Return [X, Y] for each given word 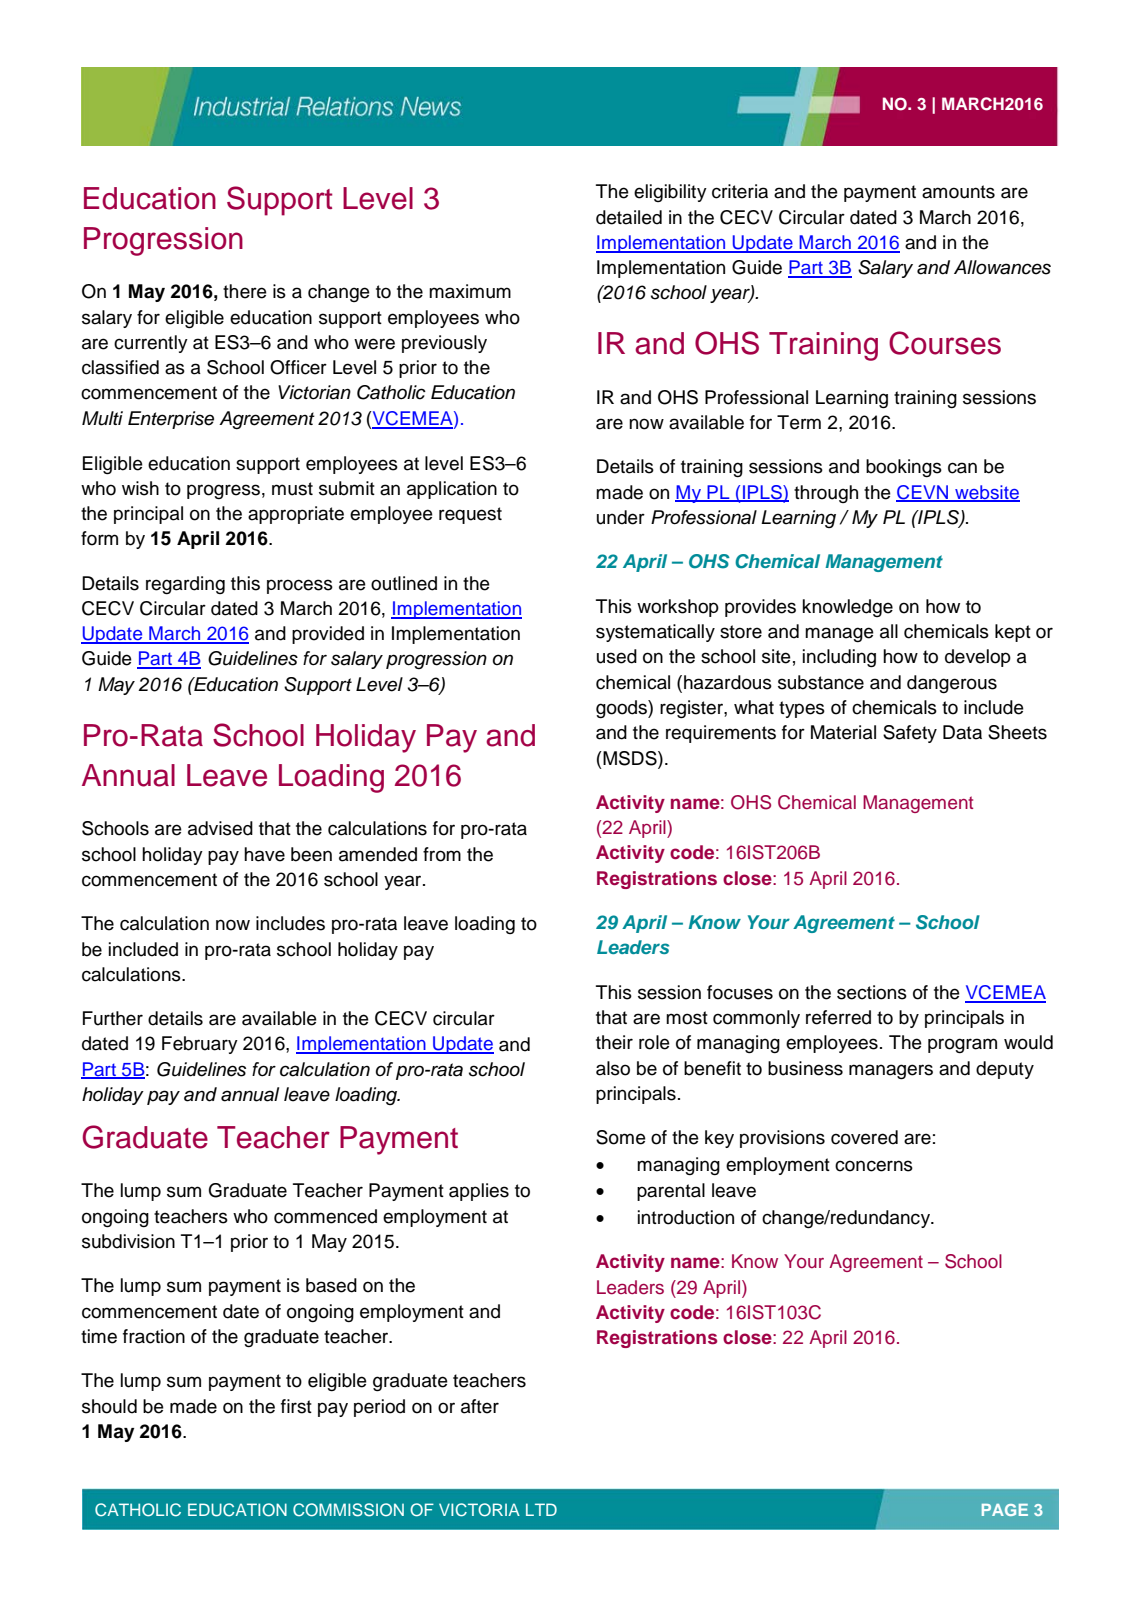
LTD [541, 1509]
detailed [629, 217]
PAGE [1005, 1510]
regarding [185, 585]
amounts [958, 192]
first [296, 1406]
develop [978, 658]
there [245, 291]
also [613, 1068]
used [617, 656]
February [200, 1045]
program [962, 1045]
